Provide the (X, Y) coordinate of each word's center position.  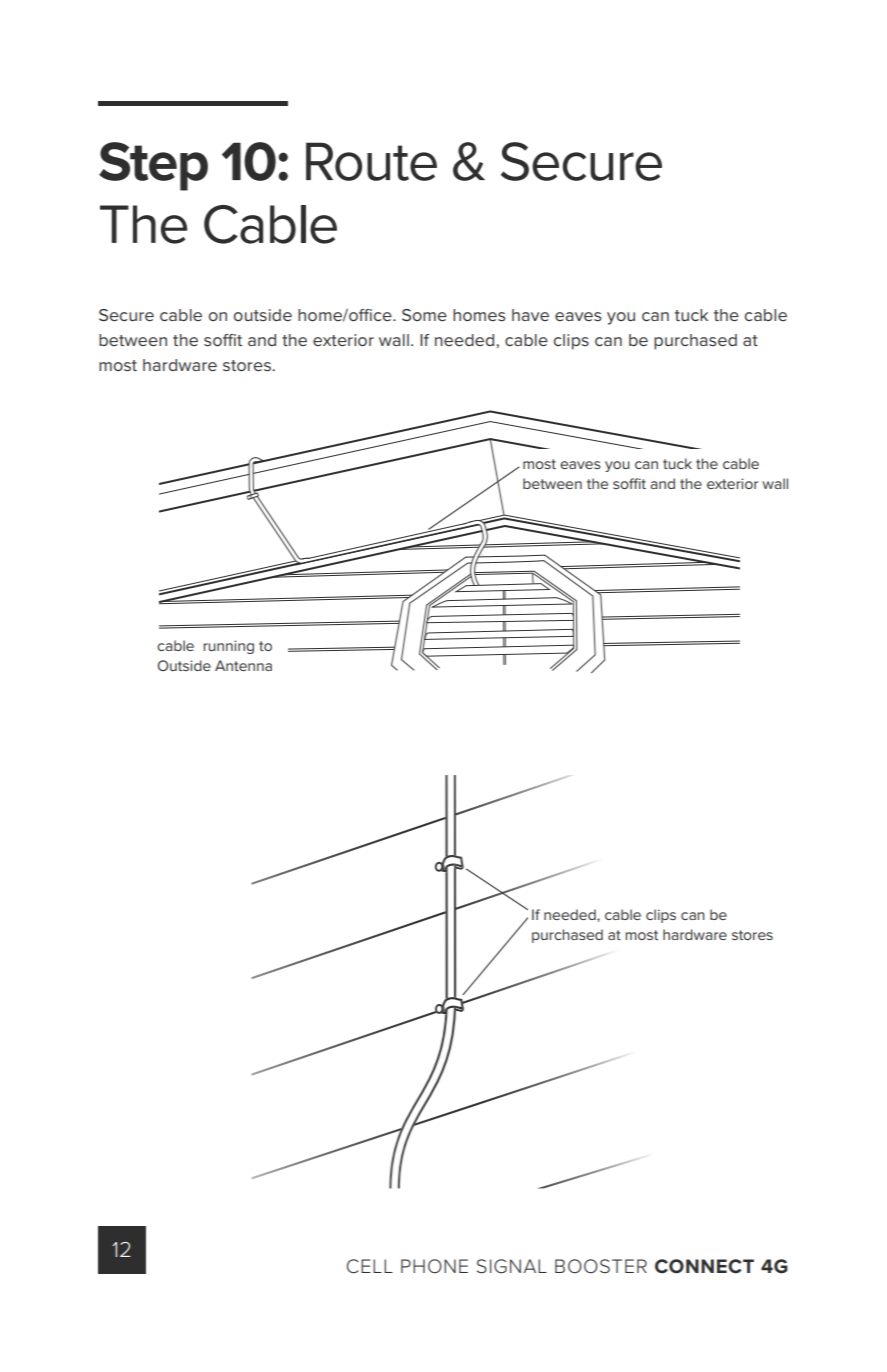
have (530, 315)
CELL (369, 1266)
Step (153, 166)
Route (371, 161)
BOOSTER (601, 1266)
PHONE (434, 1266)
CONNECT (704, 1266)
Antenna (243, 665)
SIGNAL (512, 1266)
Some (424, 315)
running (228, 647)
